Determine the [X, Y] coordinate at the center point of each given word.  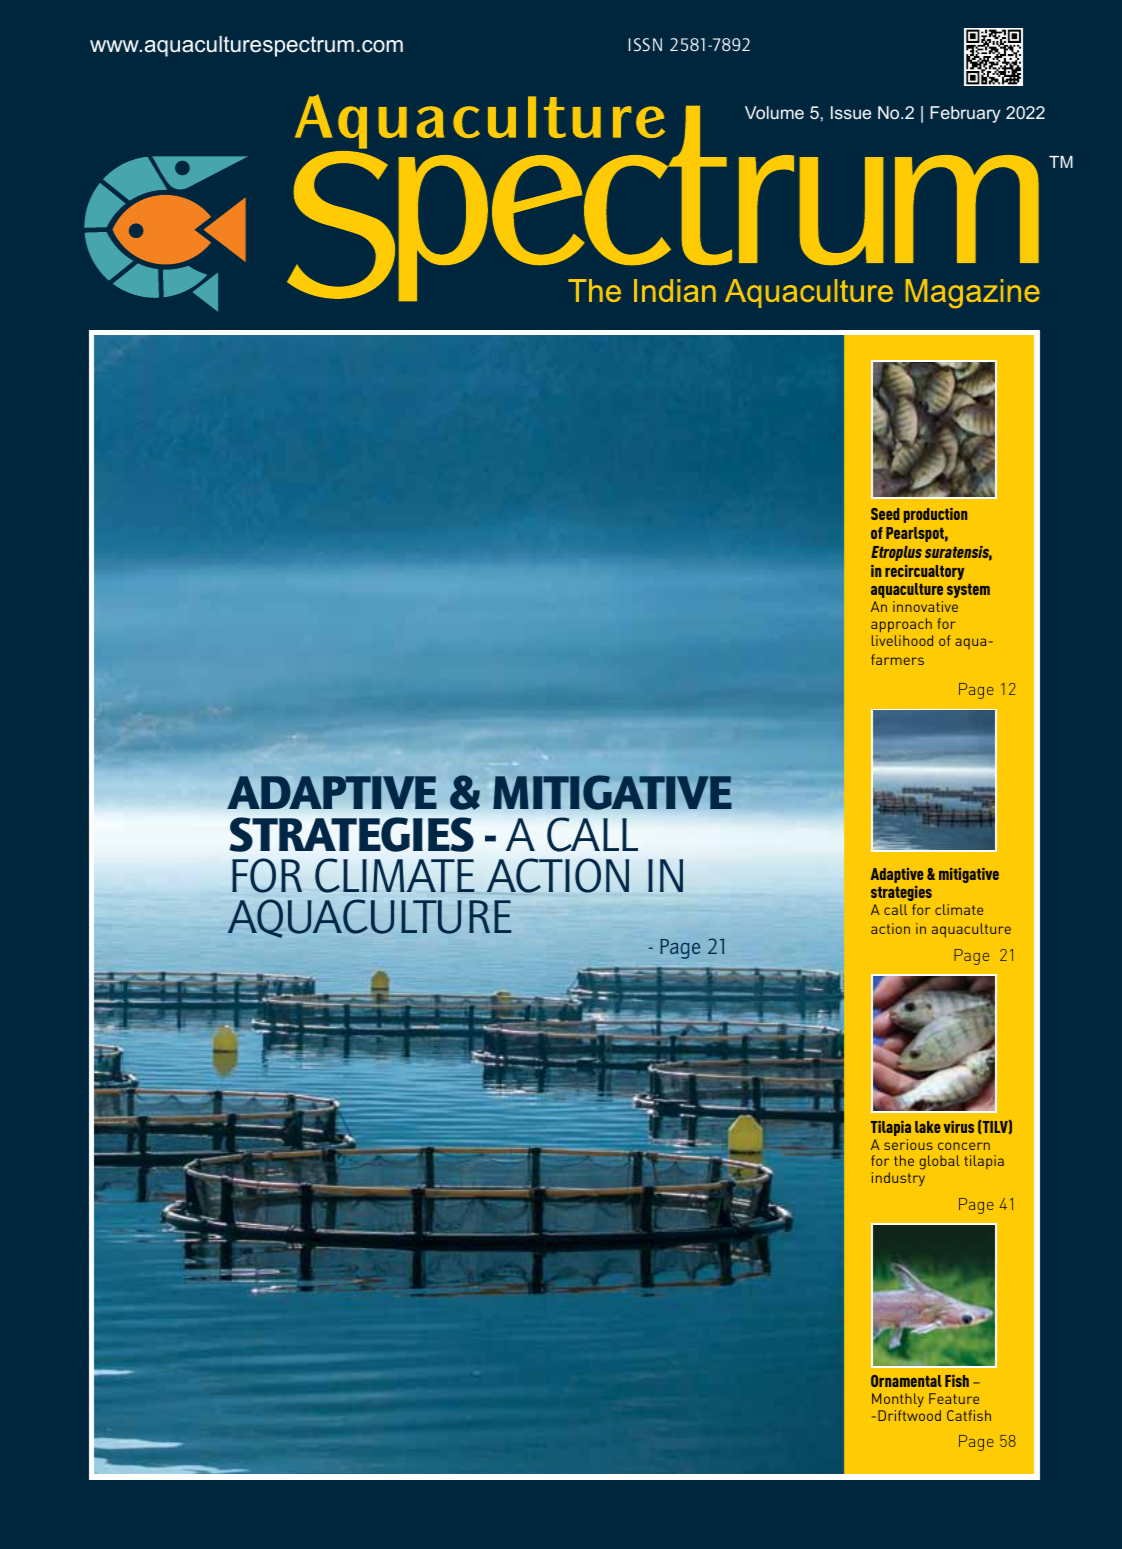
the [904, 1160]
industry [898, 1179]
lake [927, 1127]
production [935, 515]
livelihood [902, 640]
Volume [774, 112]
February [965, 114]
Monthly [898, 1400]
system [968, 591]
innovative [925, 606]
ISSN [645, 44]
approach [902, 627]
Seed [885, 514]
